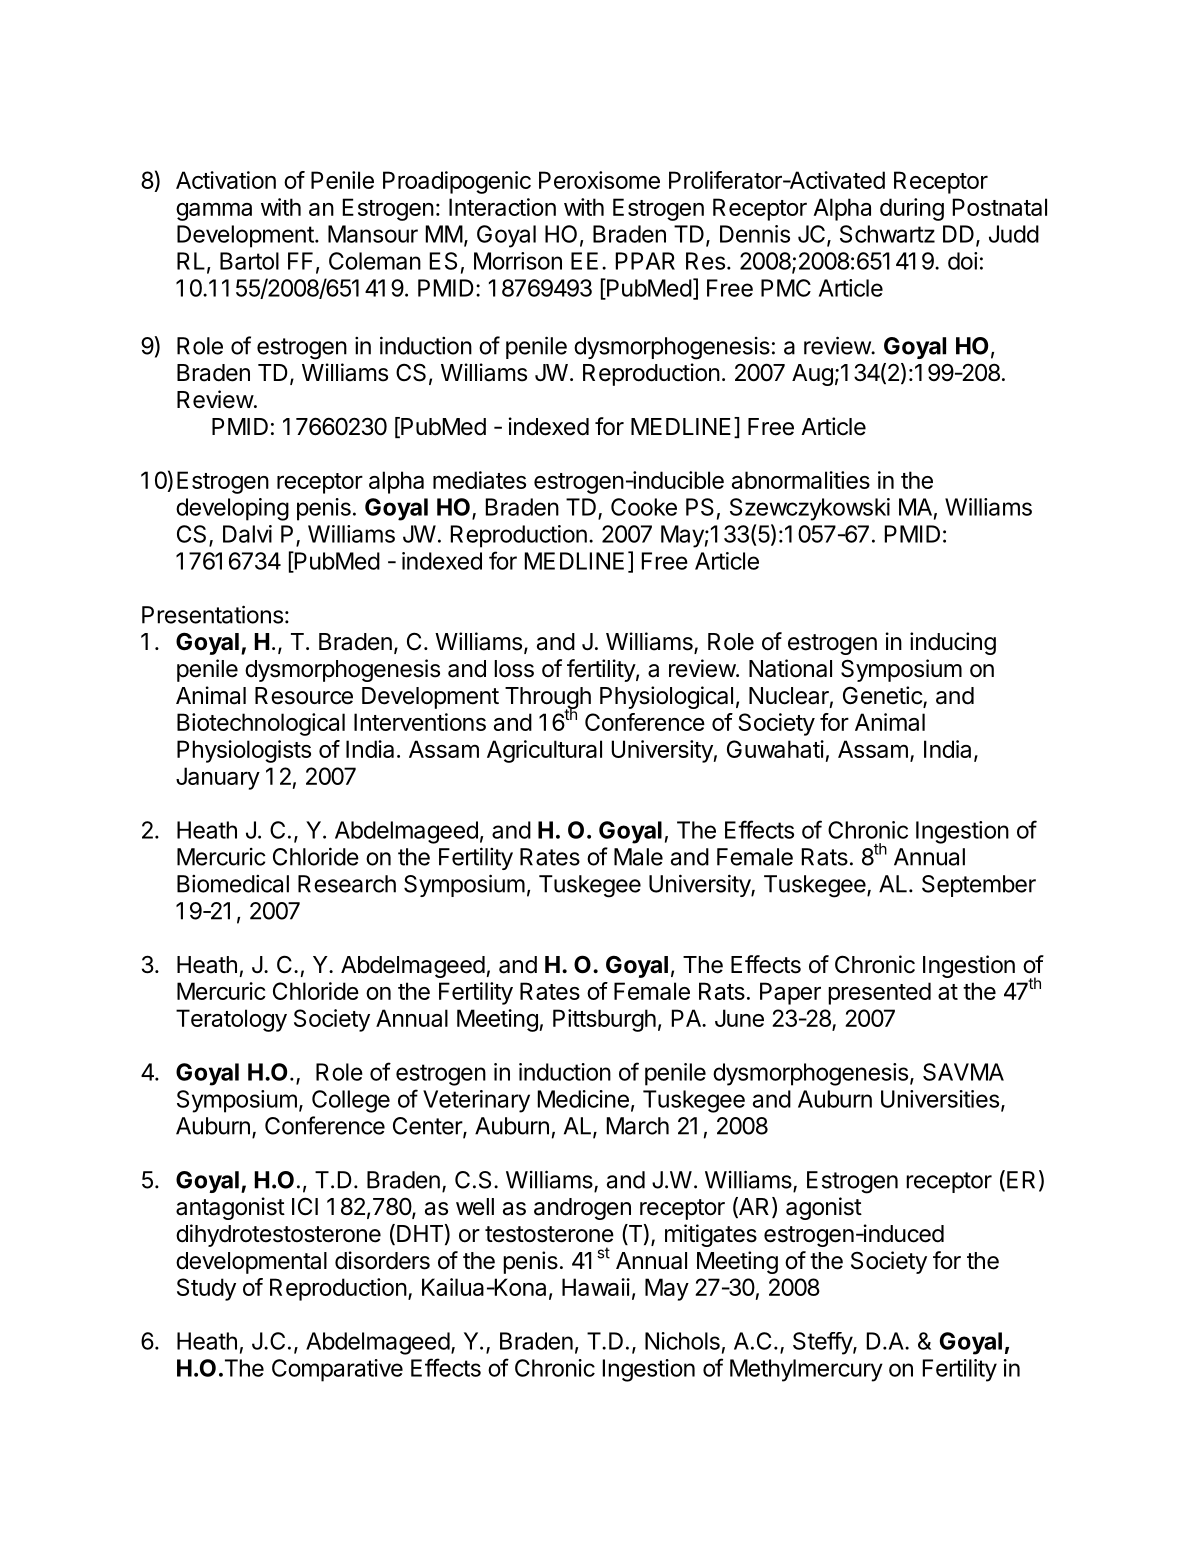  I want to click on Hawaii, so click(596, 1287).
